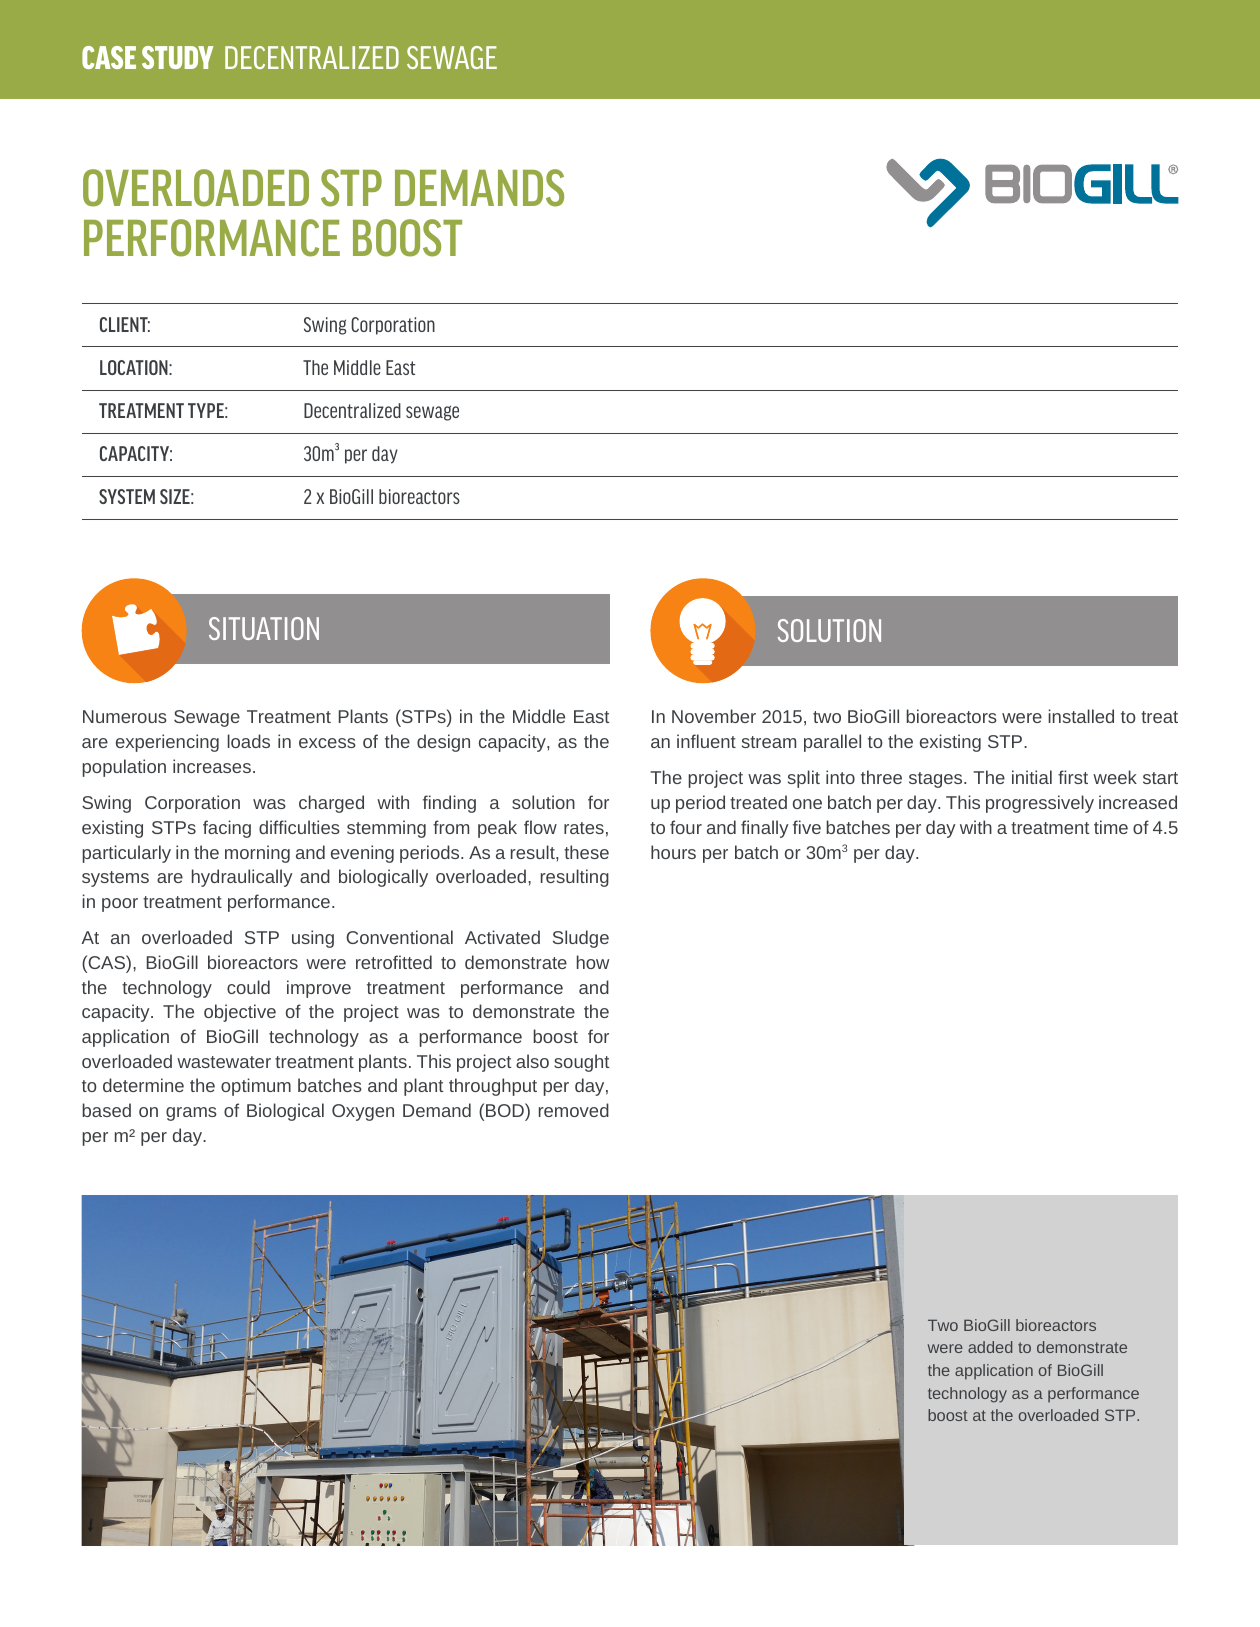 The width and height of the screenshot is (1260, 1627). I want to click on grams, so click(191, 1114).
